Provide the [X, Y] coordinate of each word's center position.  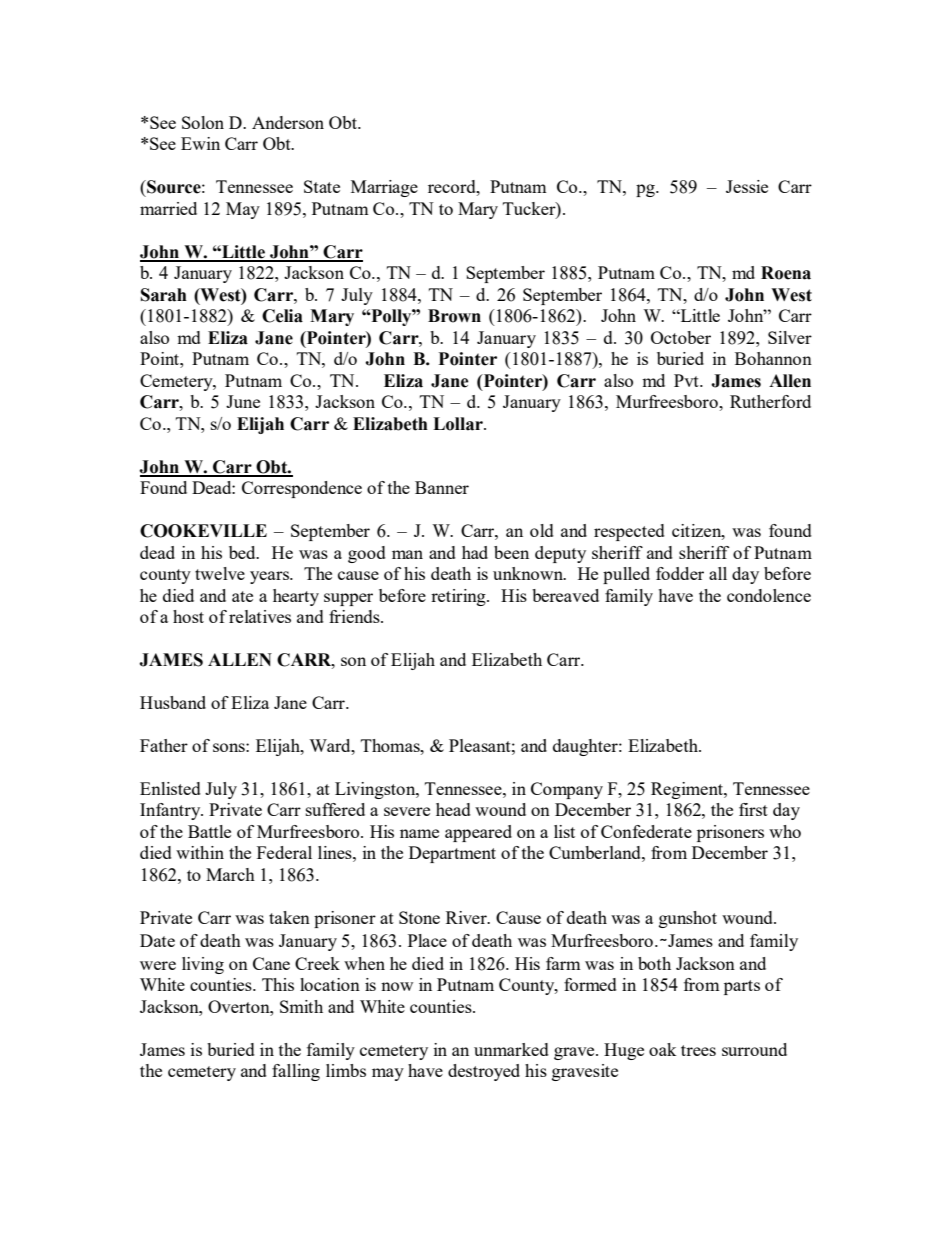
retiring [459, 597]
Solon [203, 122]
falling [296, 1072]
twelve [220, 573]
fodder [680, 573]
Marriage [384, 188]
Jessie [747, 186]
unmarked [511, 1049]
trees [698, 1050]
